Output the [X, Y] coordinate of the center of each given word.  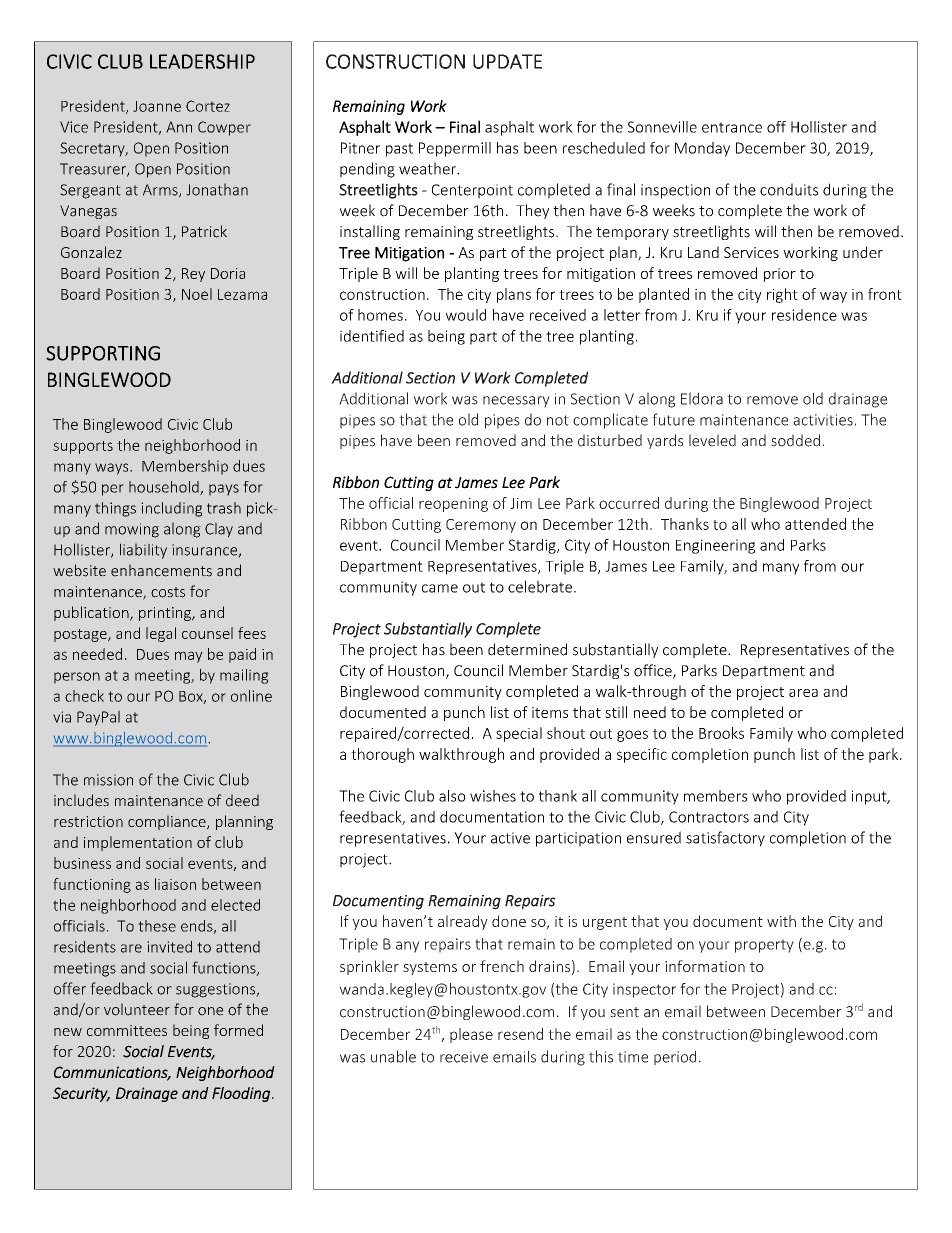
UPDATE [507, 61]
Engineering [715, 546]
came [440, 588]
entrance [732, 127]
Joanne [157, 106]
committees [127, 1030]
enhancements [161, 570]
